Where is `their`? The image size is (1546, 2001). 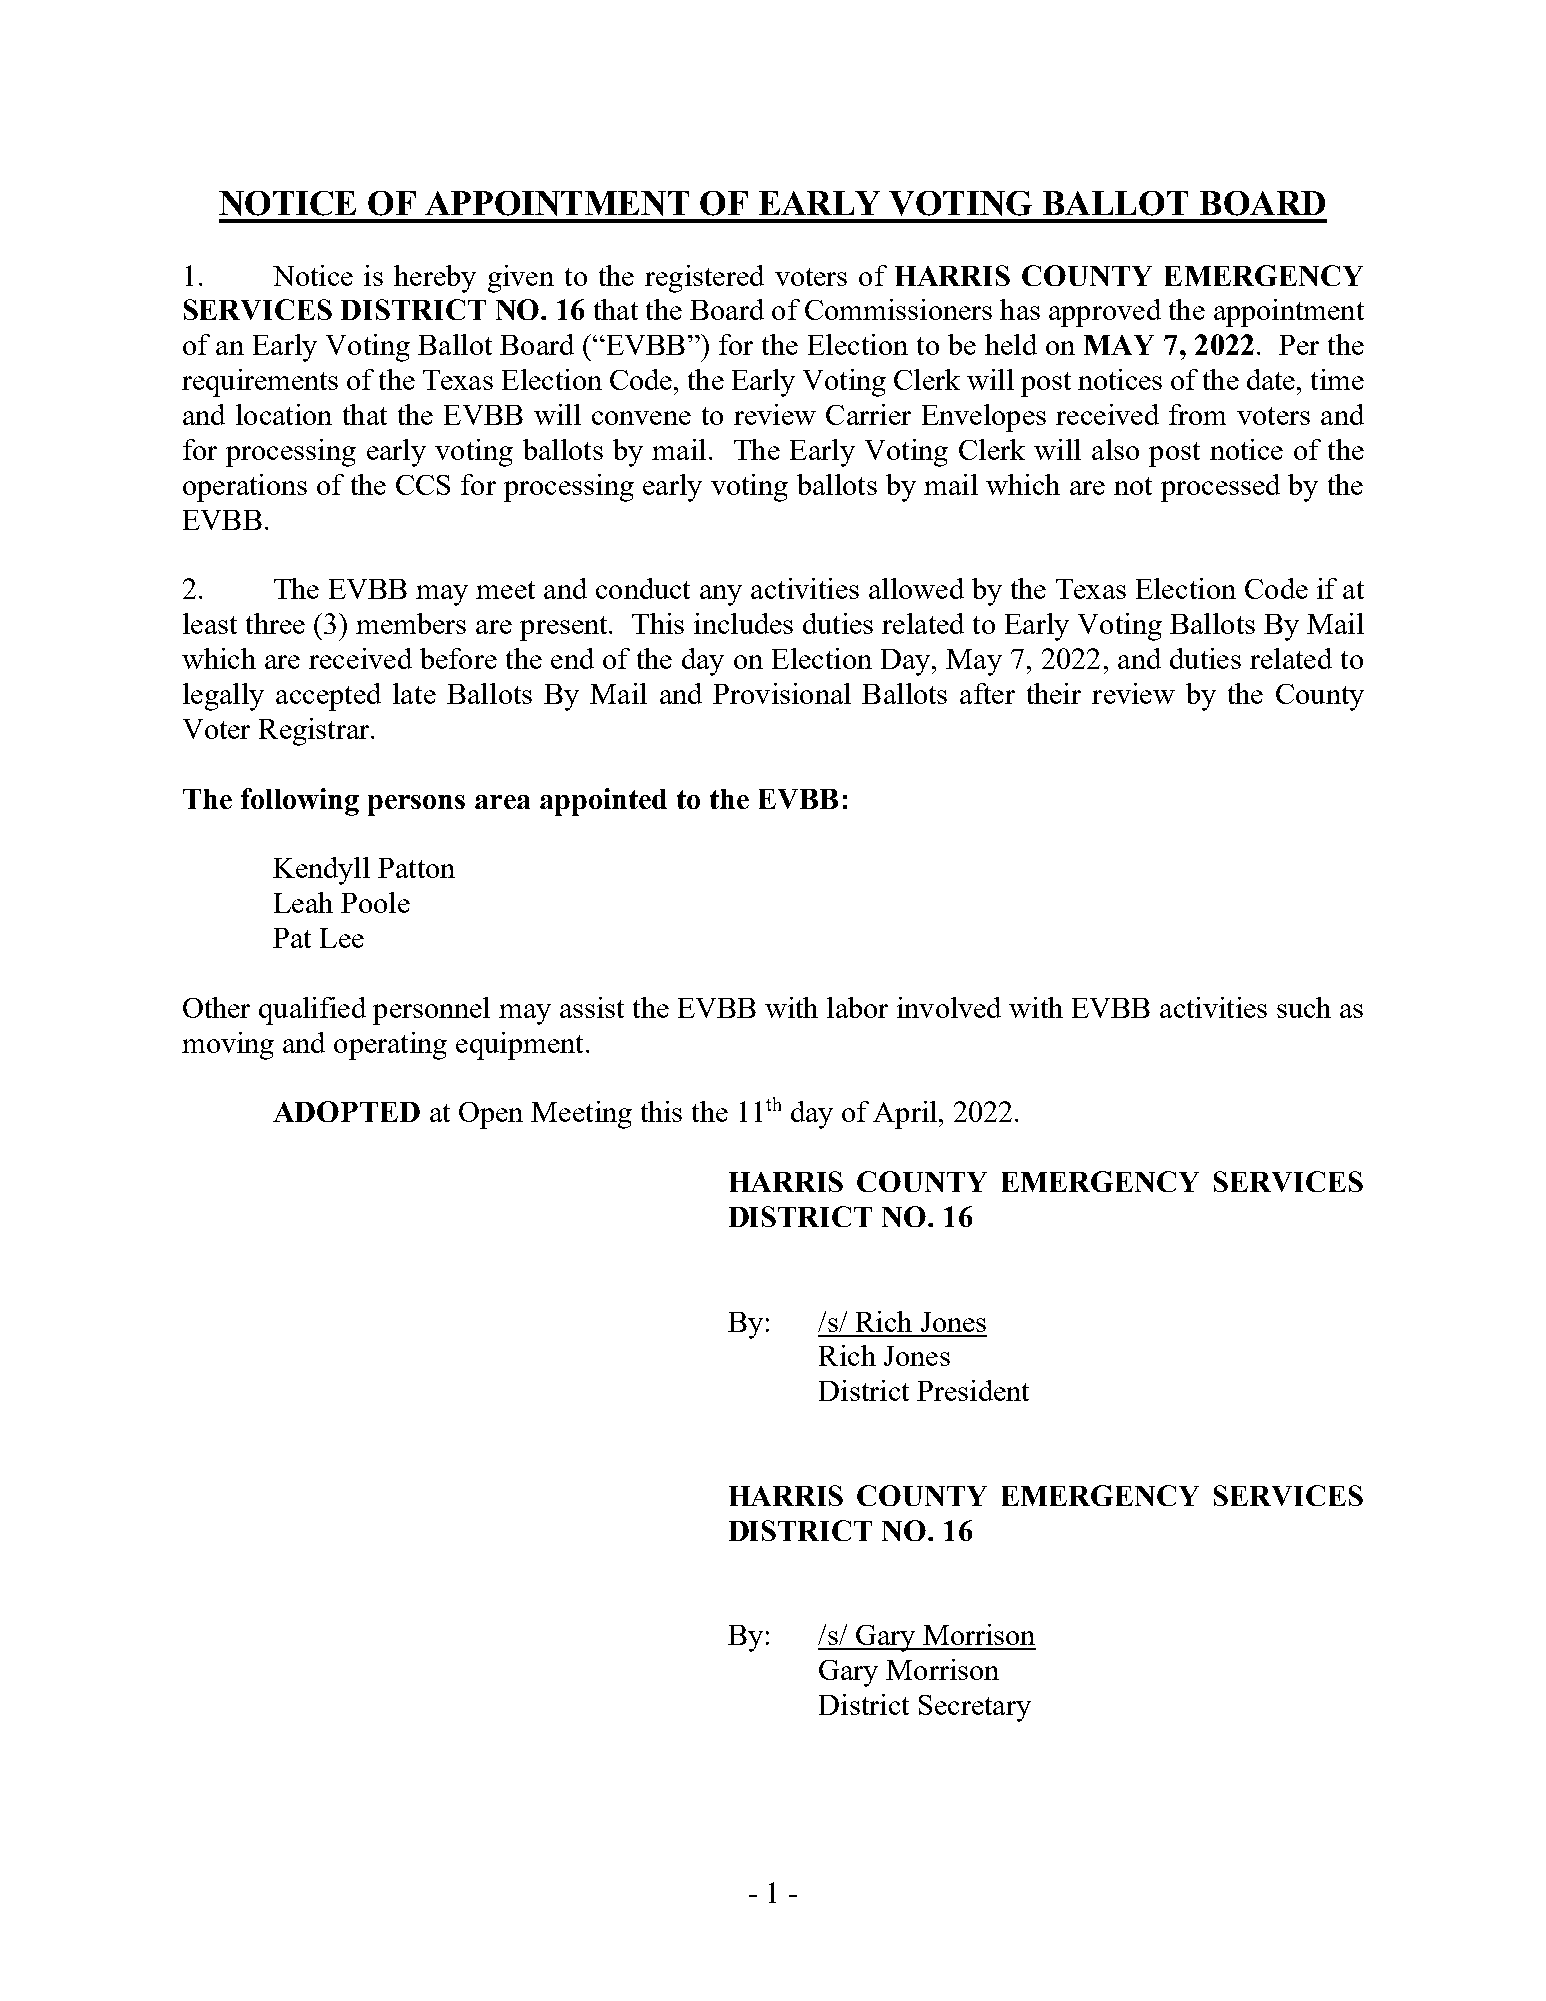 their is located at coordinates (1054, 693).
